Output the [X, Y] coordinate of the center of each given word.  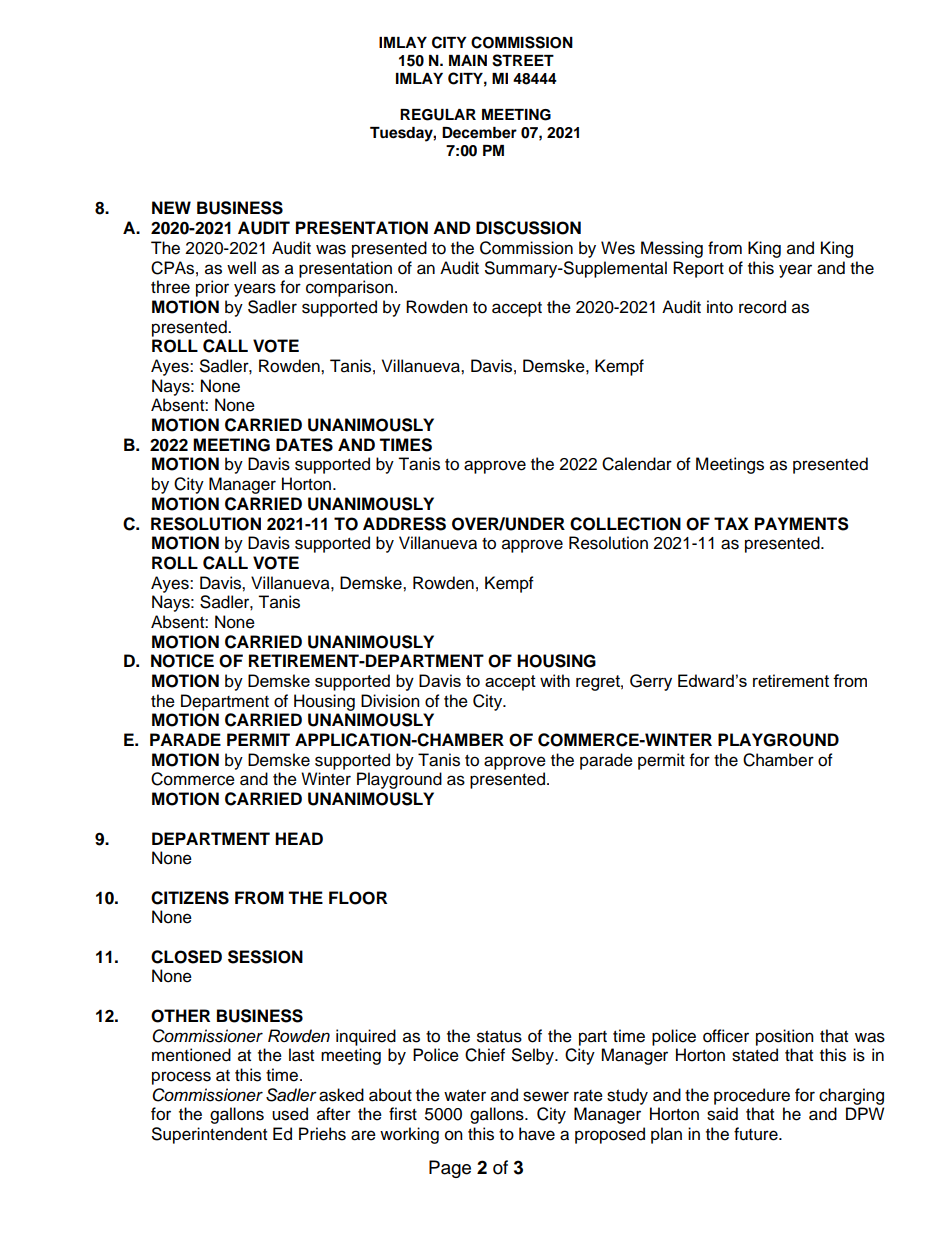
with [555, 680]
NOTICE [182, 661]
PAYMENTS [802, 524]
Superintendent [209, 1135]
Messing [672, 249]
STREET [523, 60]
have [537, 1134]
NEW [171, 207]
